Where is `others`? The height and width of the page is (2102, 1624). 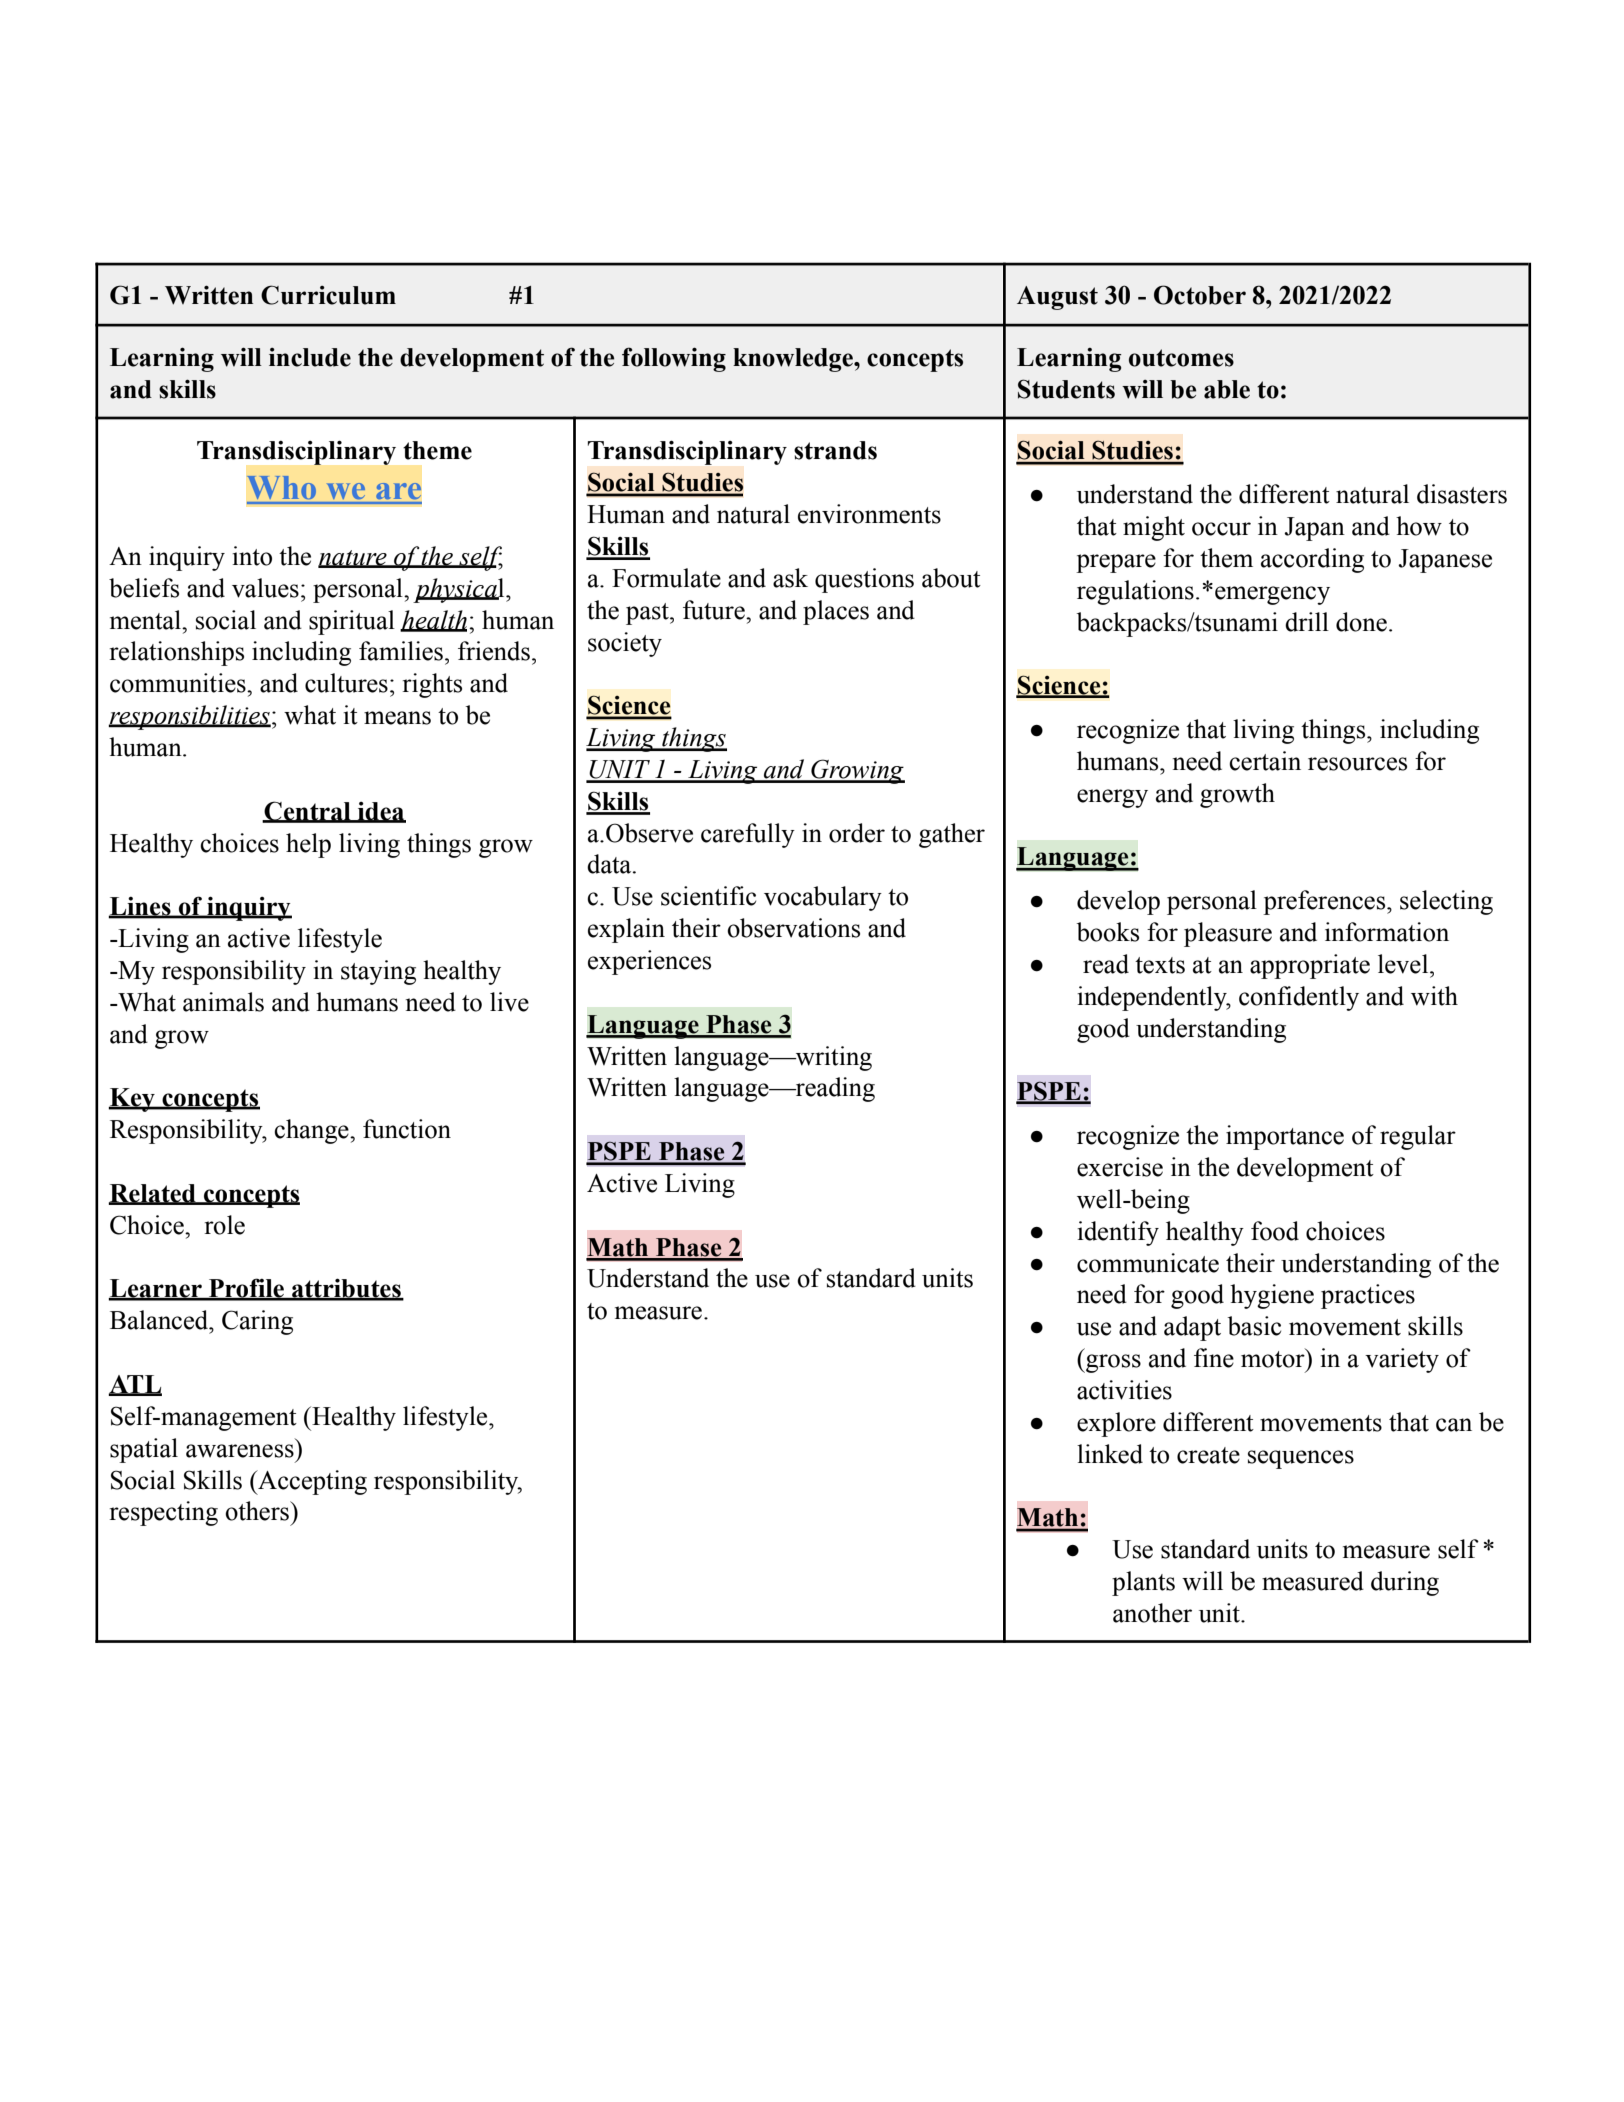 others is located at coordinates (258, 1511).
